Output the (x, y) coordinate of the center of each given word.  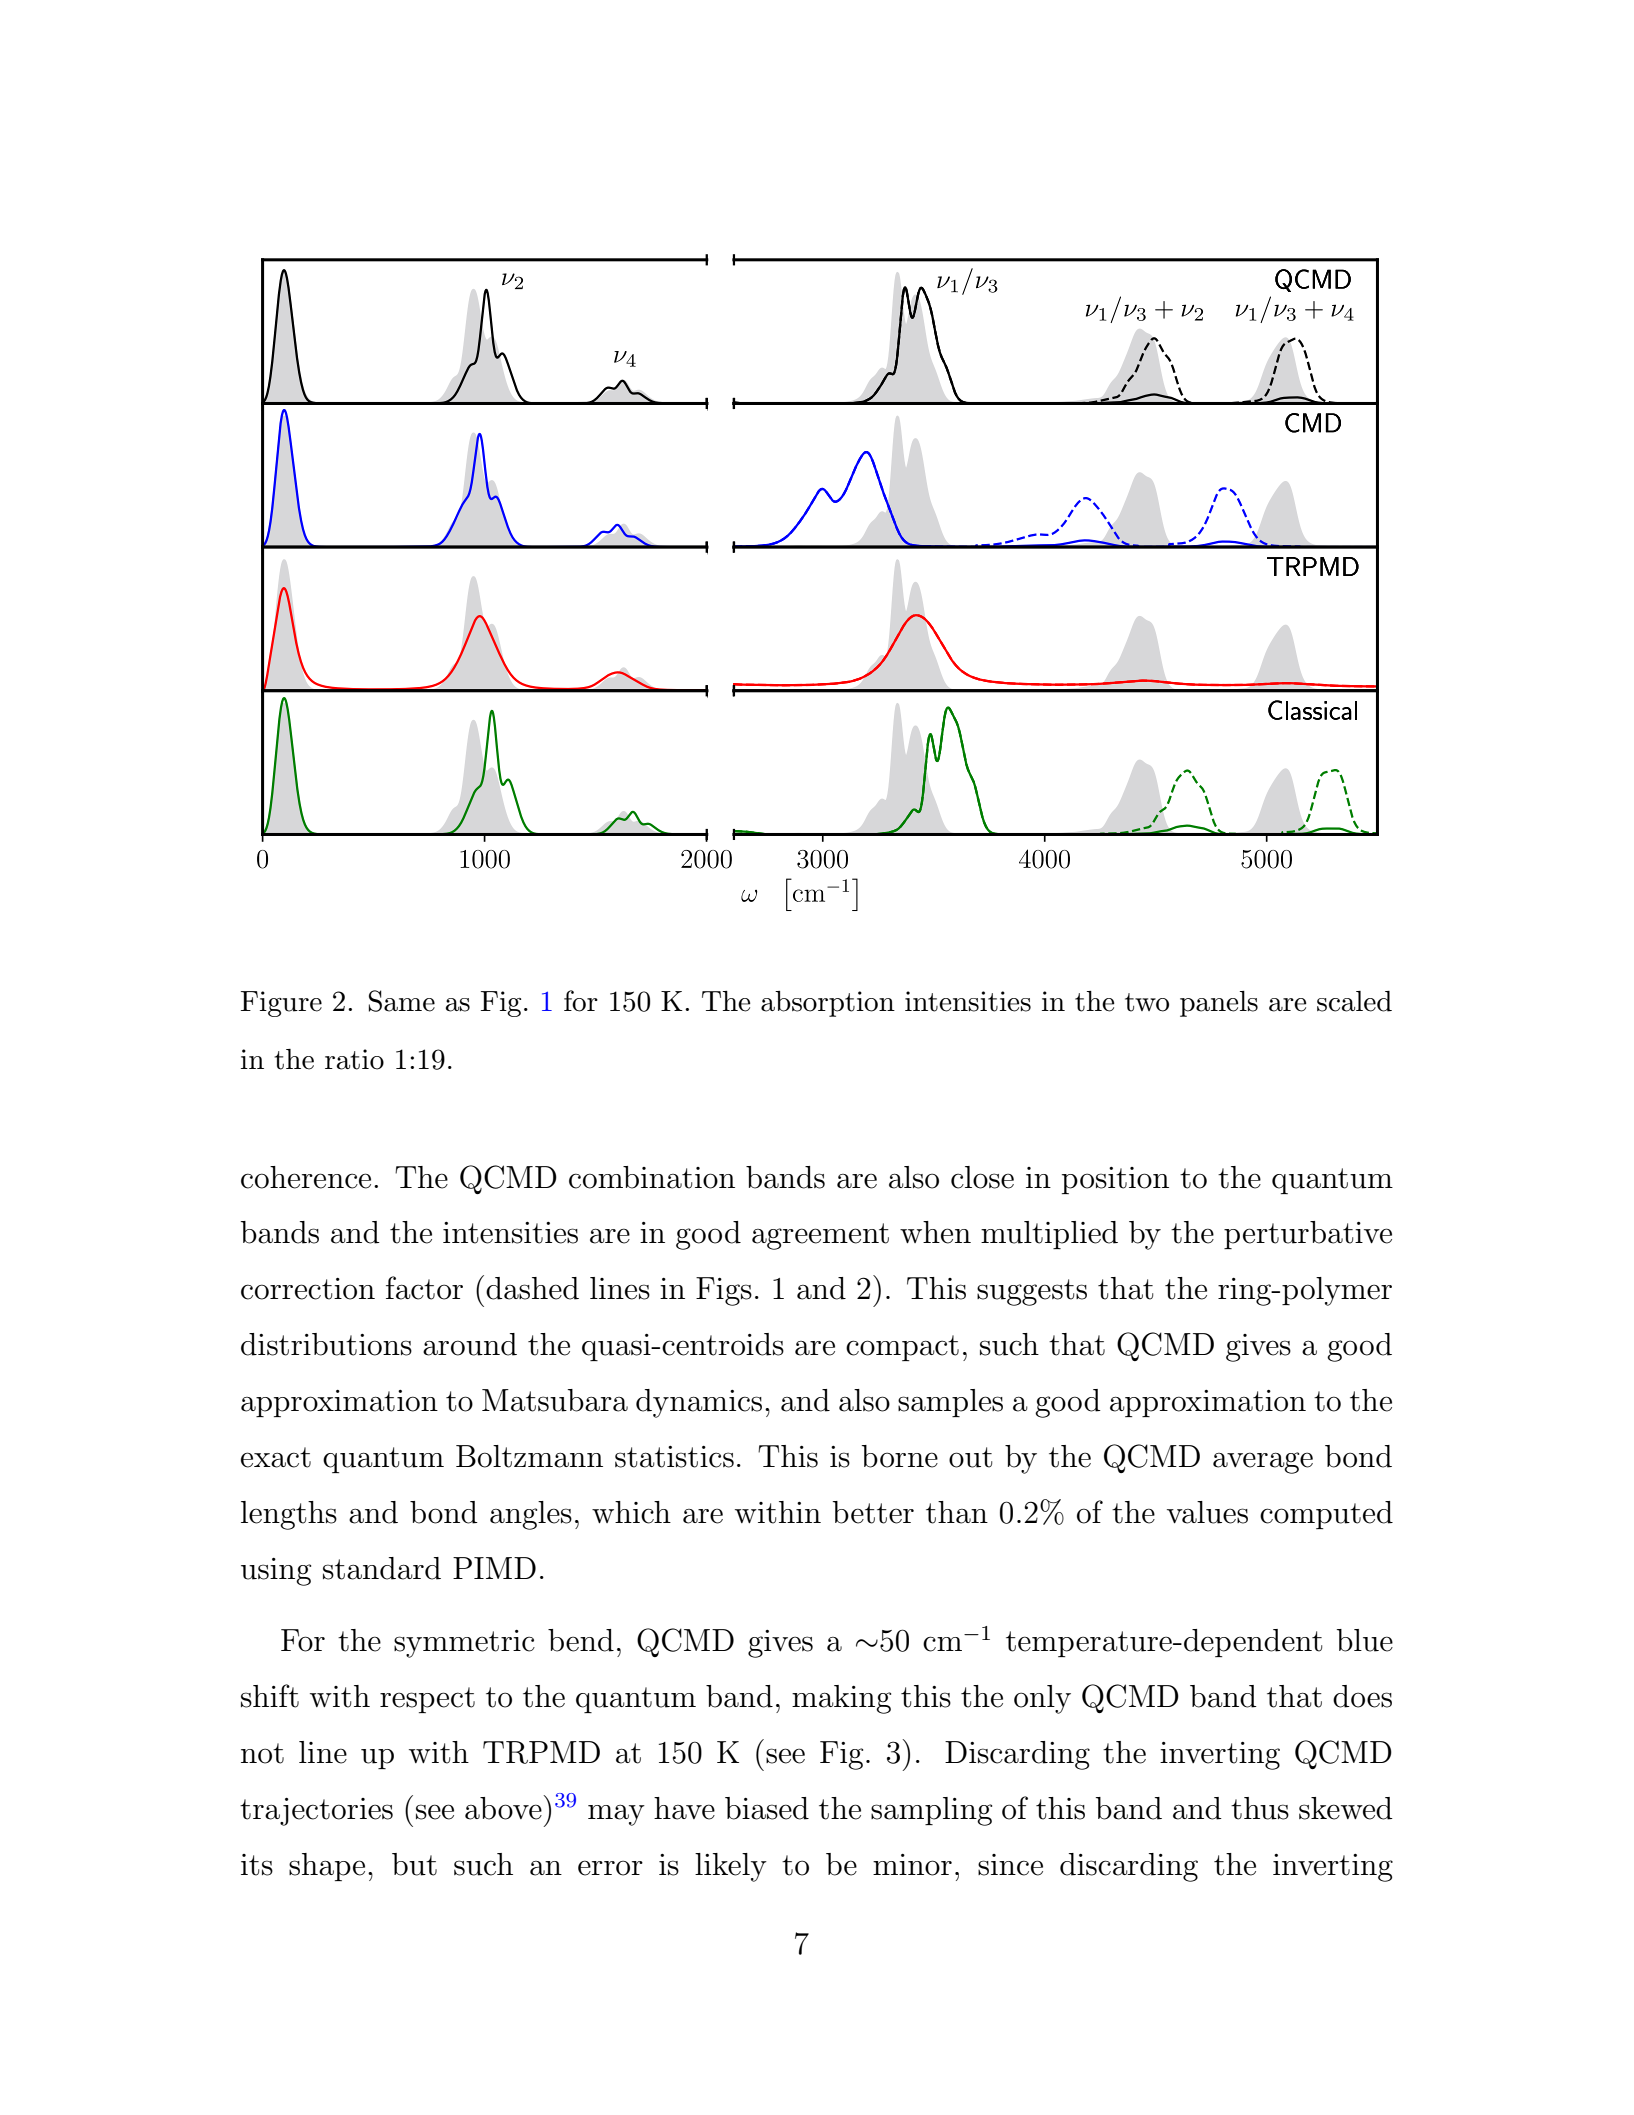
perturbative (1308, 1235)
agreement (820, 1236)
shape (327, 1867)
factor (424, 1288)
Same (402, 1001)
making (841, 1699)
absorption (828, 1004)
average (1263, 1463)
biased (767, 1808)
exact (276, 1457)
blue (1365, 1640)
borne (900, 1456)
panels (1219, 1004)
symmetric (464, 1644)
